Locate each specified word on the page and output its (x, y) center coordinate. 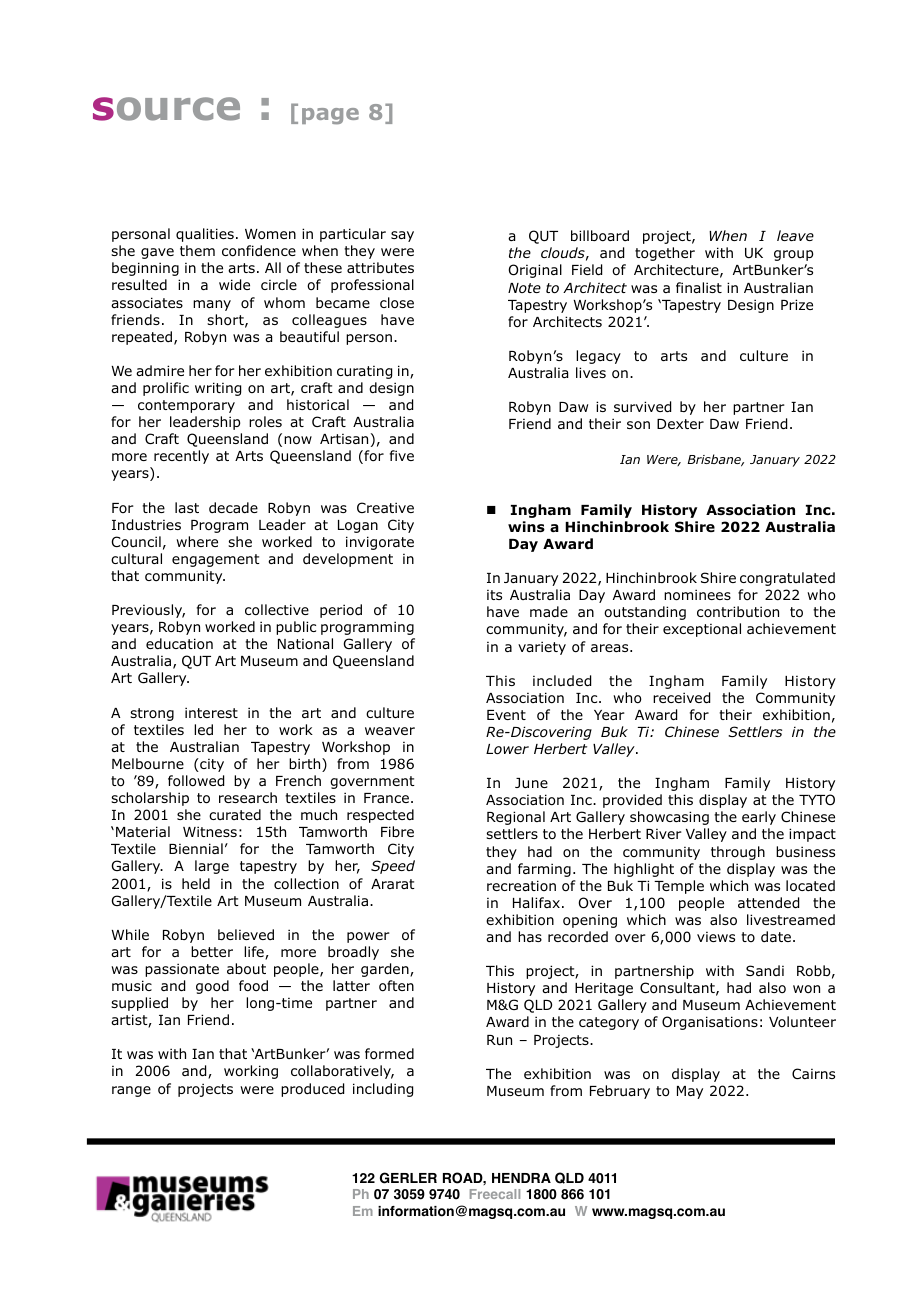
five (402, 455)
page (330, 116)
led (203, 729)
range (131, 1091)
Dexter (680, 424)
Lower (507, 749)
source (166, 109)
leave (795, 235)
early (759, 818)
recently (181, 457)
